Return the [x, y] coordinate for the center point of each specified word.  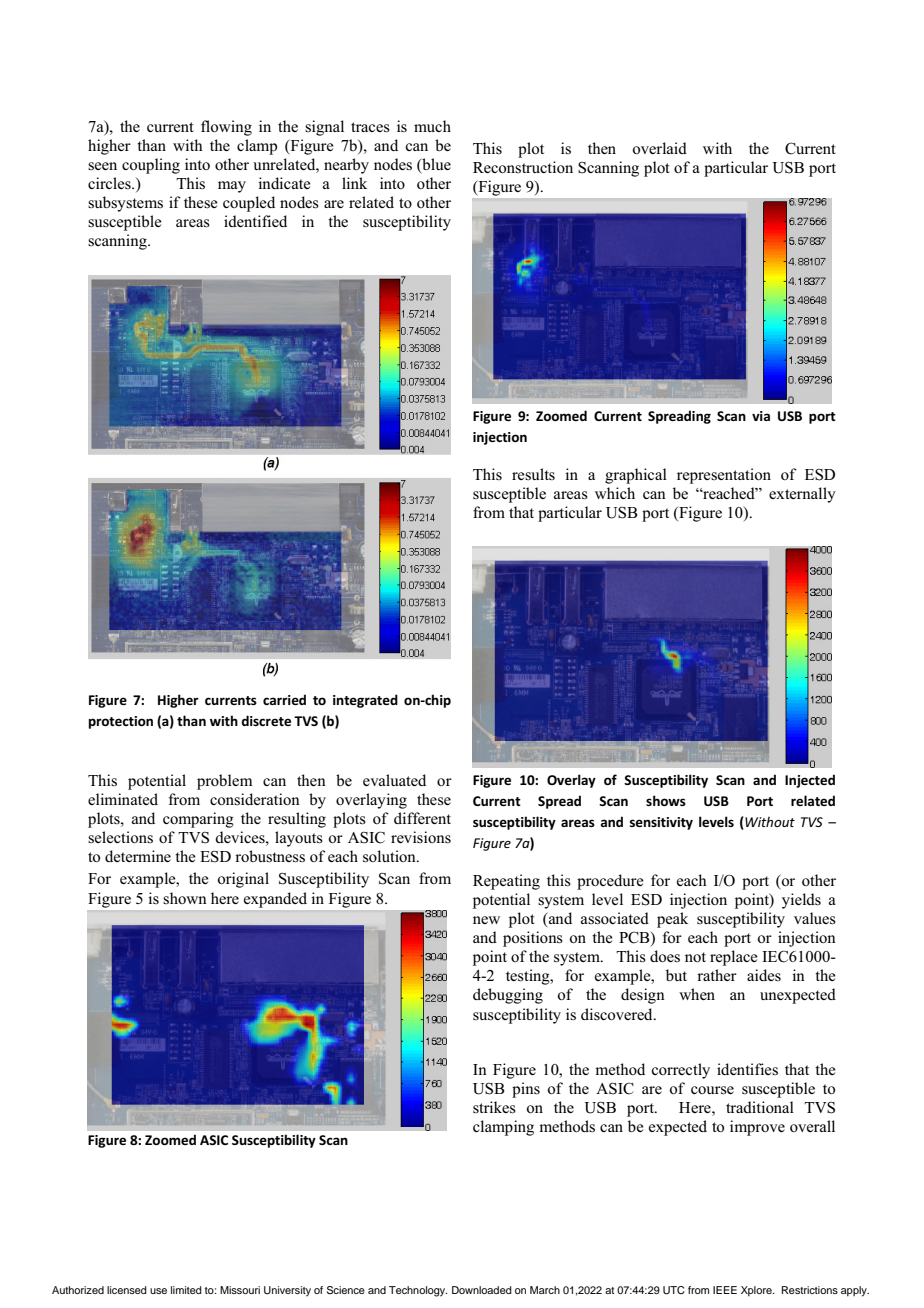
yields [801, 901]
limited [186, 1290]
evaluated [394, 780]
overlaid [660, 148]
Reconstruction [523, 167]
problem [224, 782]
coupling [151, 166]
